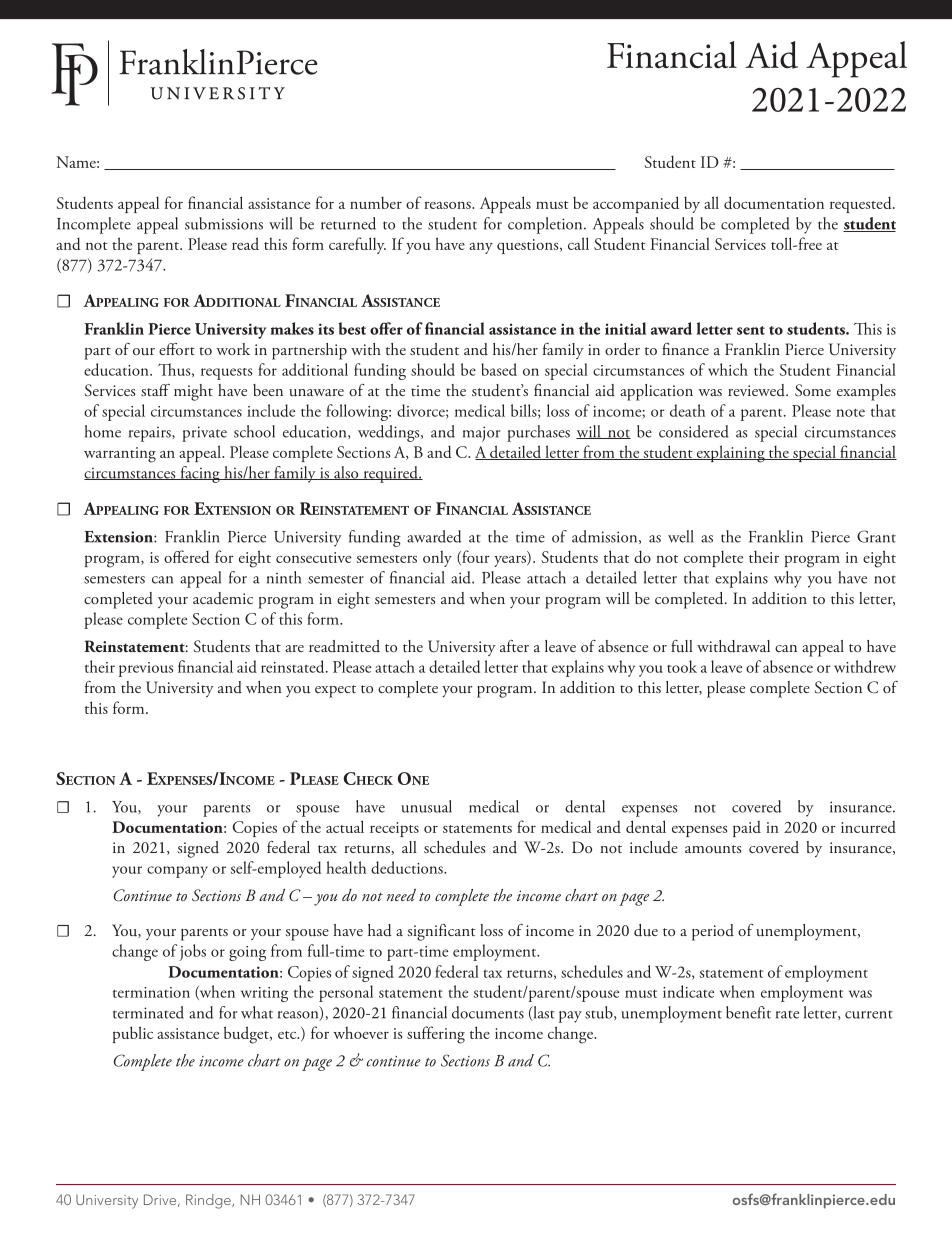 The image size is (952, 1233). Describe the element at coordinates (148, 1012) in the screenshot. I see `terminated` at that location.
